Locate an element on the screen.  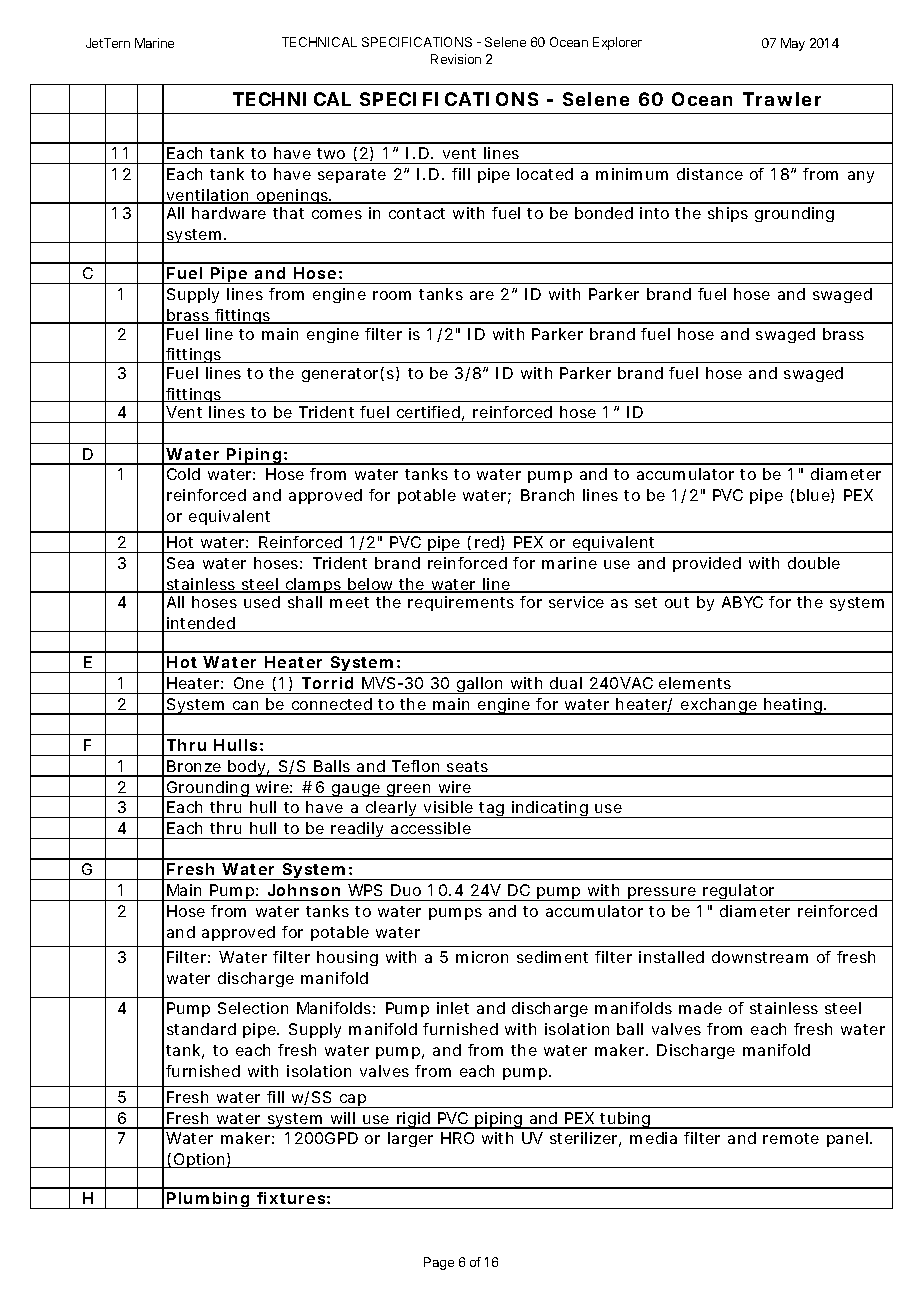
heating is located at coordinates (793, 706).
